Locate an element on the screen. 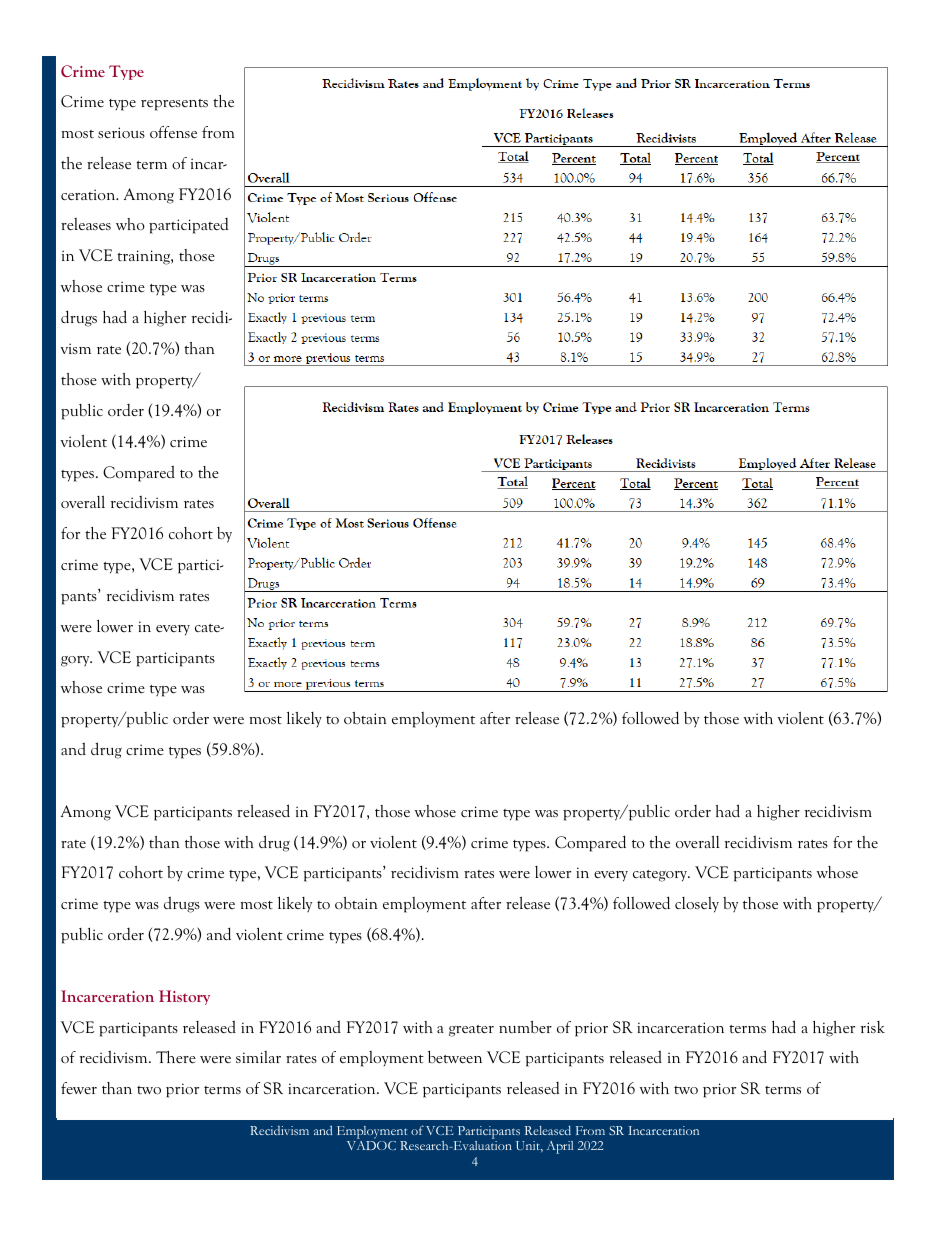 The image size is (952, 1233). similar is located at coordinates (258, 1057).
